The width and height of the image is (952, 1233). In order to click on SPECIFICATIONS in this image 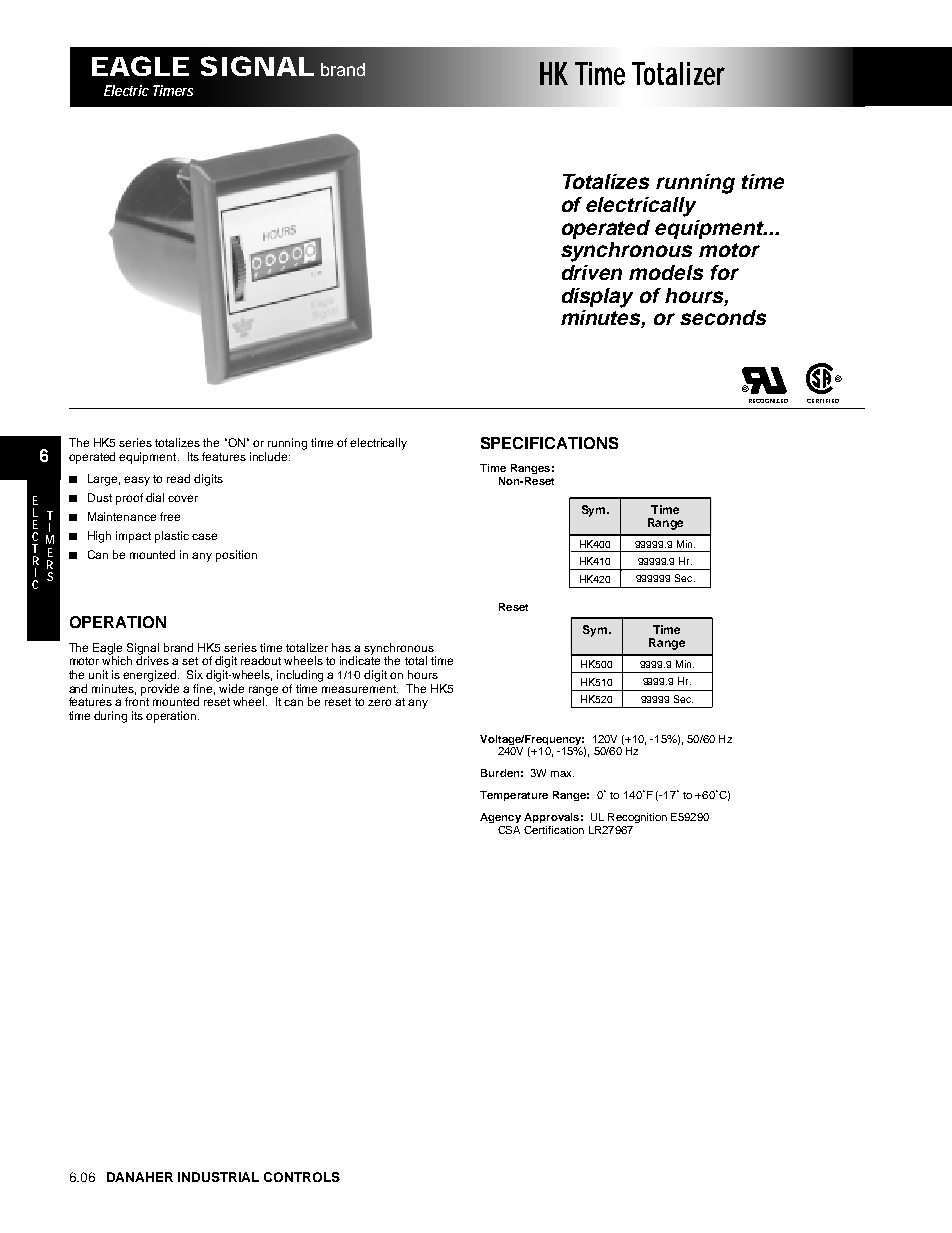, I will do `click(549, 443)`.
